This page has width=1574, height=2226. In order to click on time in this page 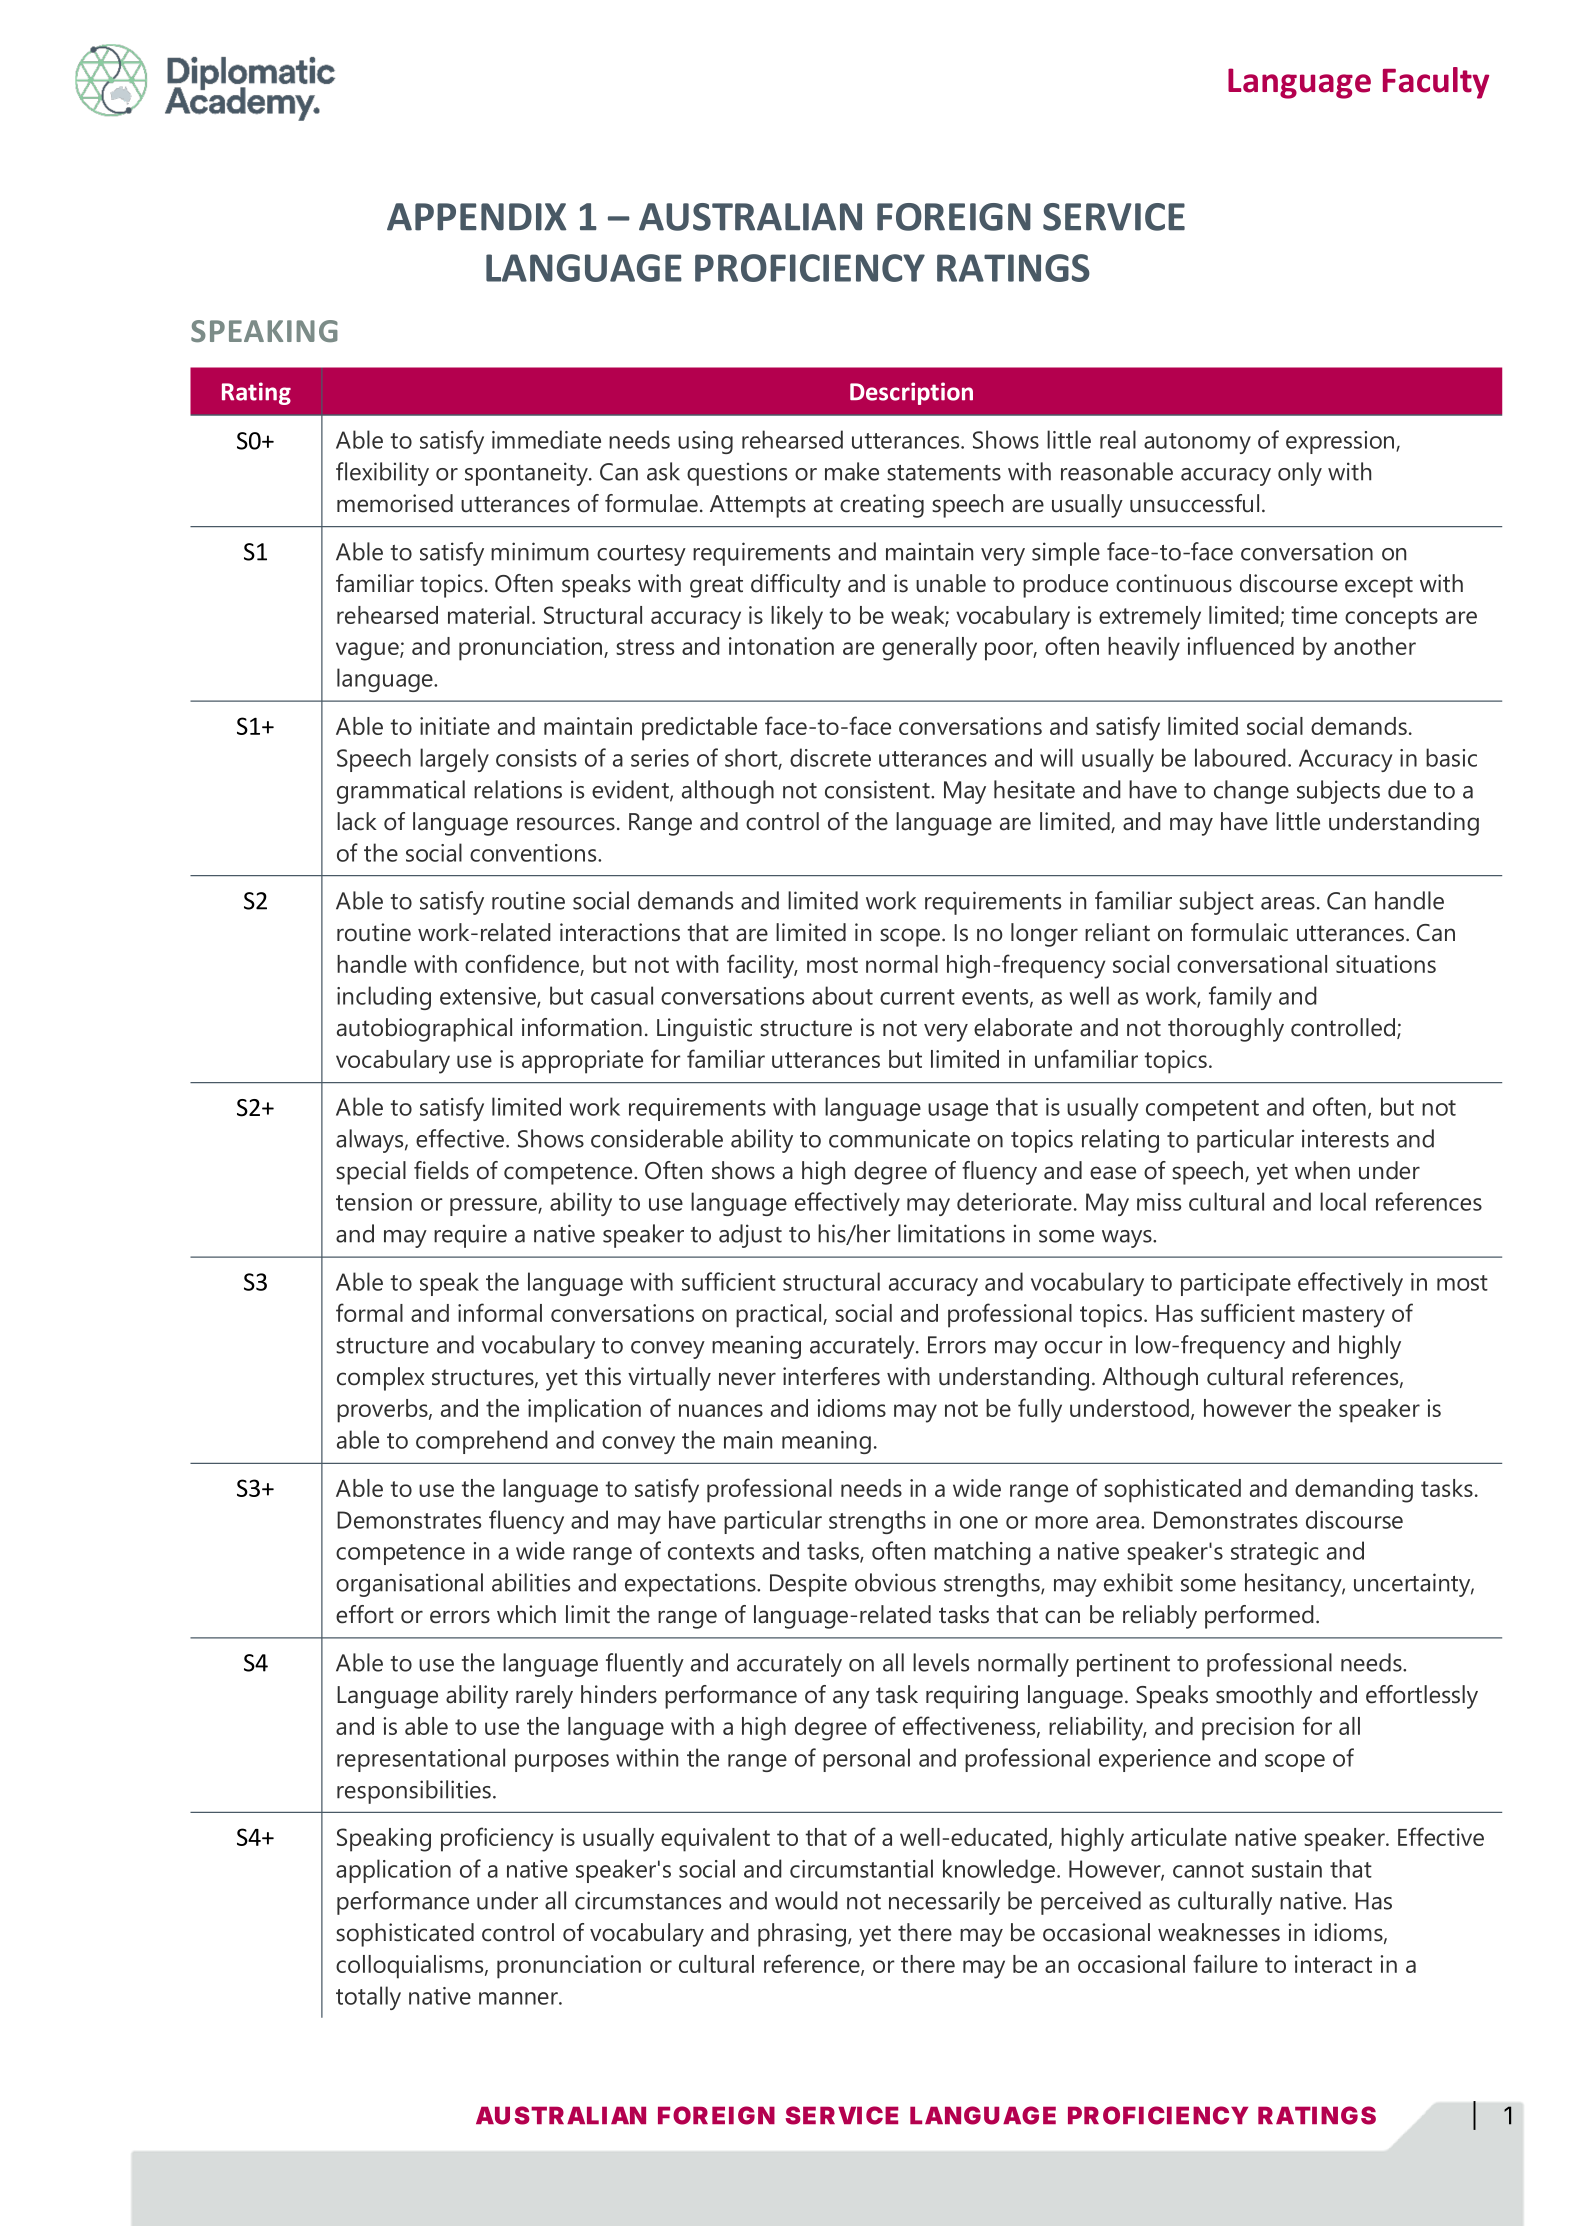, I will do `click(1314, 615)`.
